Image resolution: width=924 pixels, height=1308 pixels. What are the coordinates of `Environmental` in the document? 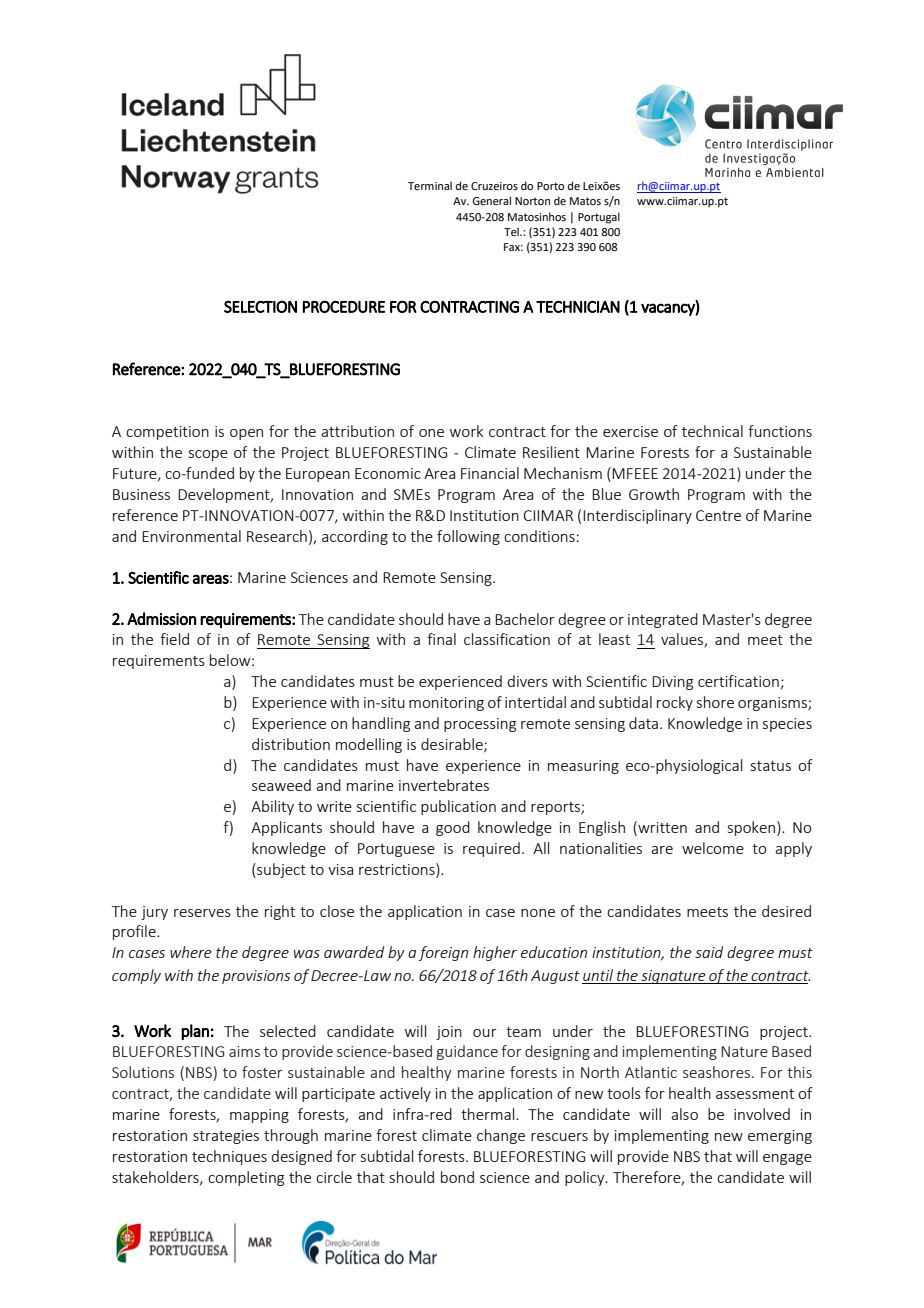 It's located at (191, 536).
